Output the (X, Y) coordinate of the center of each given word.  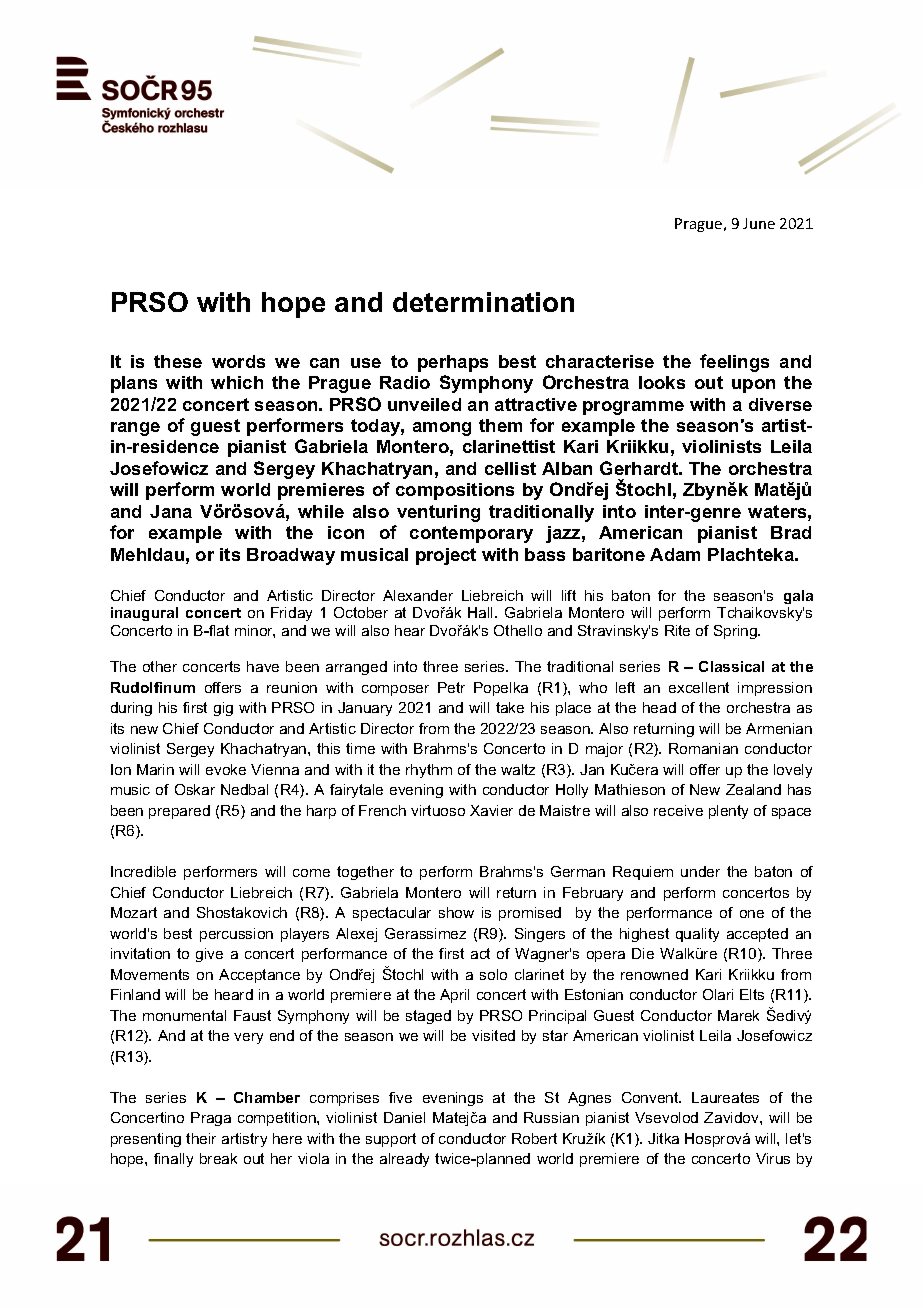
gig (223, 709)
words (238, 361)
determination (483, 302)
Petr (451, 687)
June (759, 223)
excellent (699, 687)
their (201, 1138)
